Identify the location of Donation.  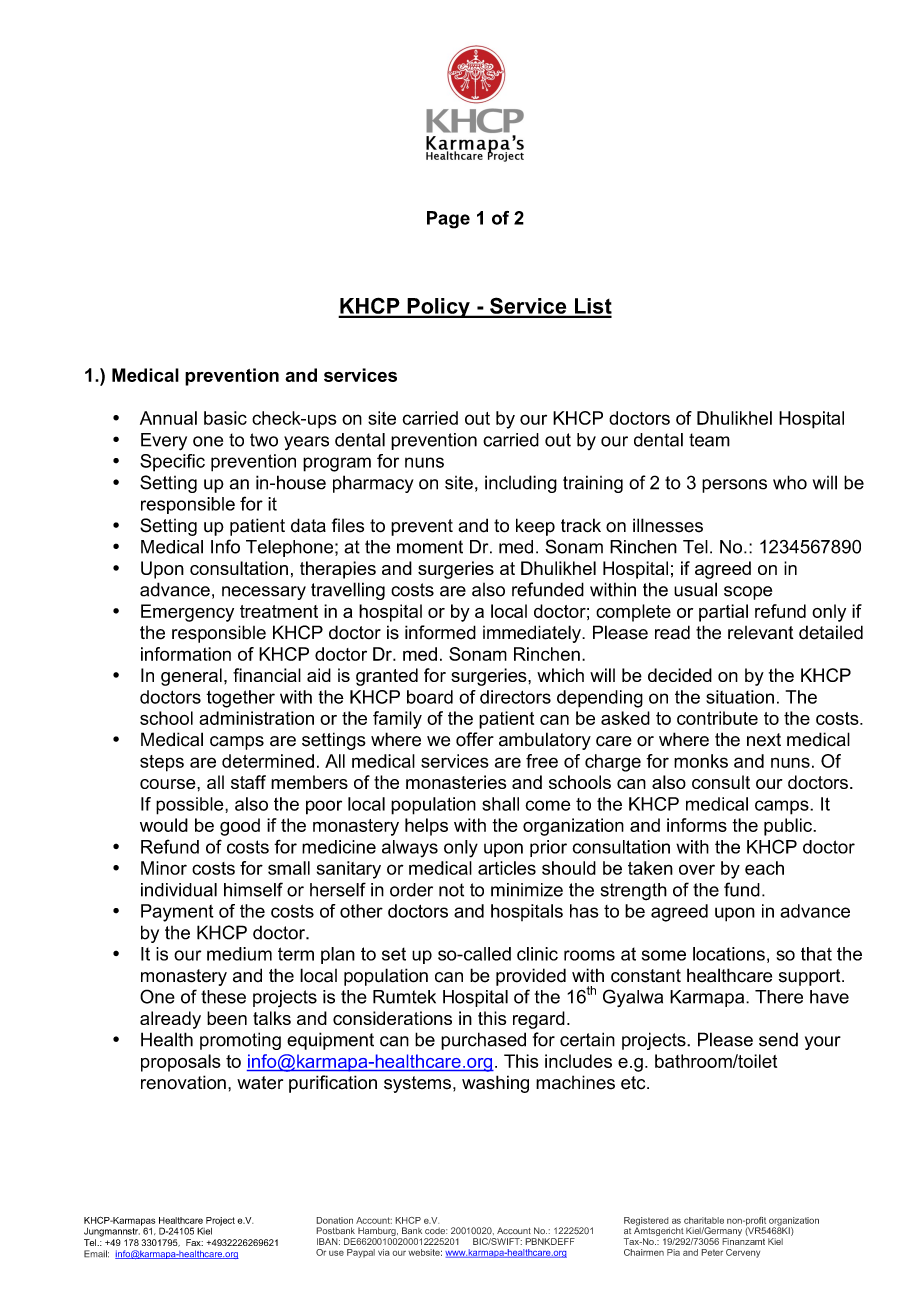
(334, 1220).
